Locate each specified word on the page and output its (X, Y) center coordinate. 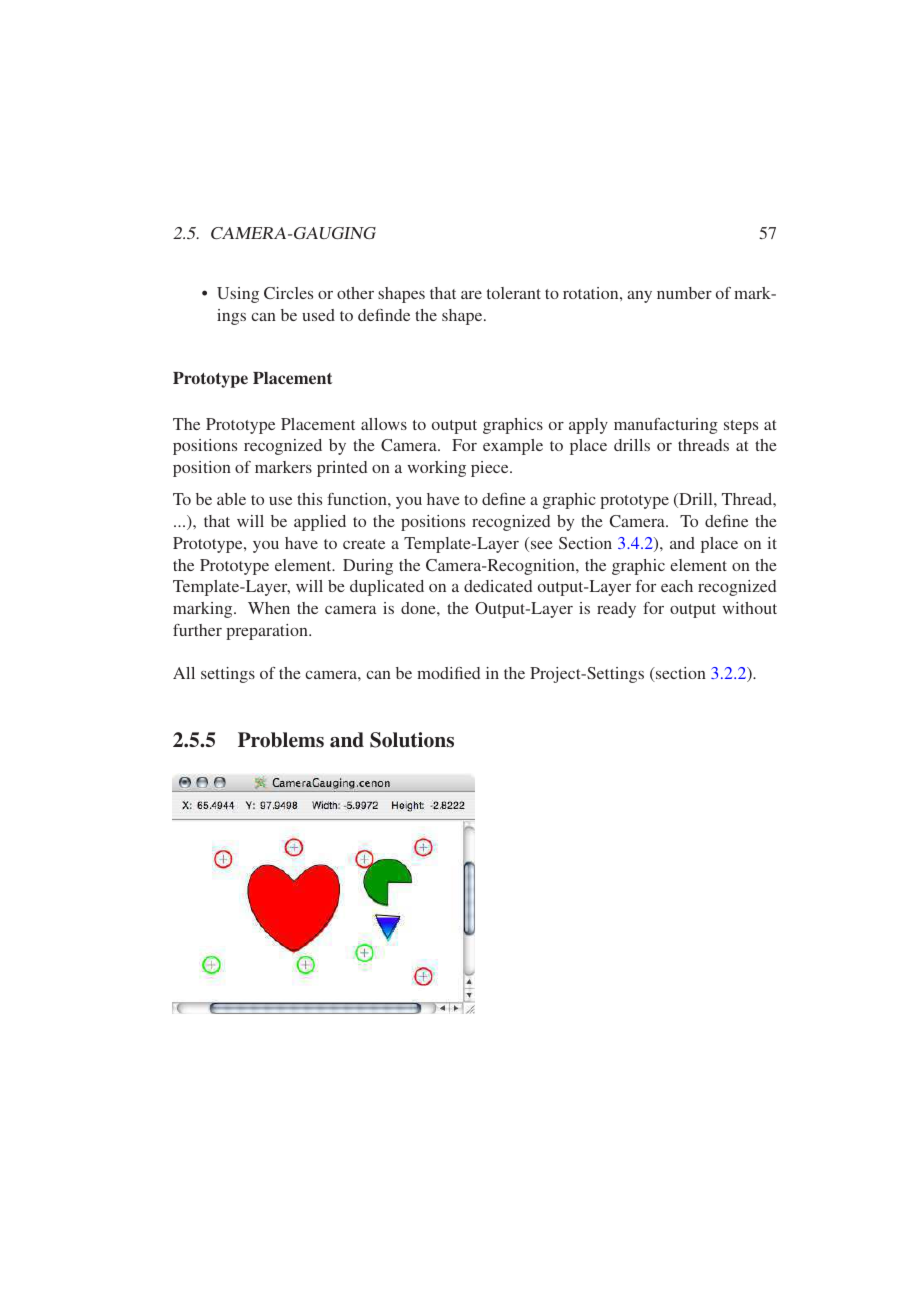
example (513, 447)
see (542, 545)
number (684, 293)
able (231, 499)
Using (238, 295)
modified (448, 673)
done (419, 608)
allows (384, 424)
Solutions (412, 740)
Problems (281, 740)
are (471, 295)
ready (616, 610)
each (677, 586)
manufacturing (666, 426)
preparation (268, 632)
